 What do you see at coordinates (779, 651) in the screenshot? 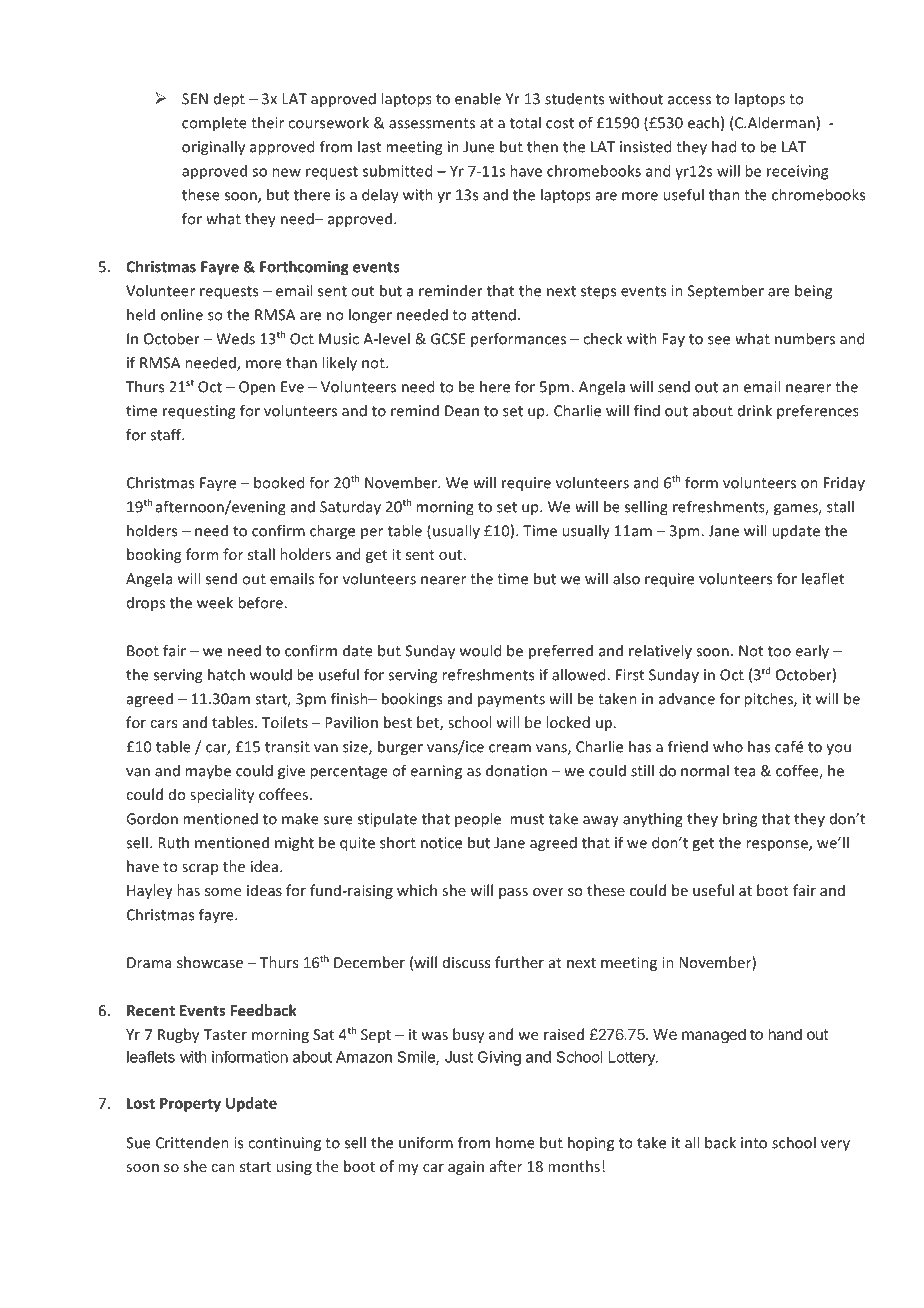
I see `too` at bounding box center [779, 651].
